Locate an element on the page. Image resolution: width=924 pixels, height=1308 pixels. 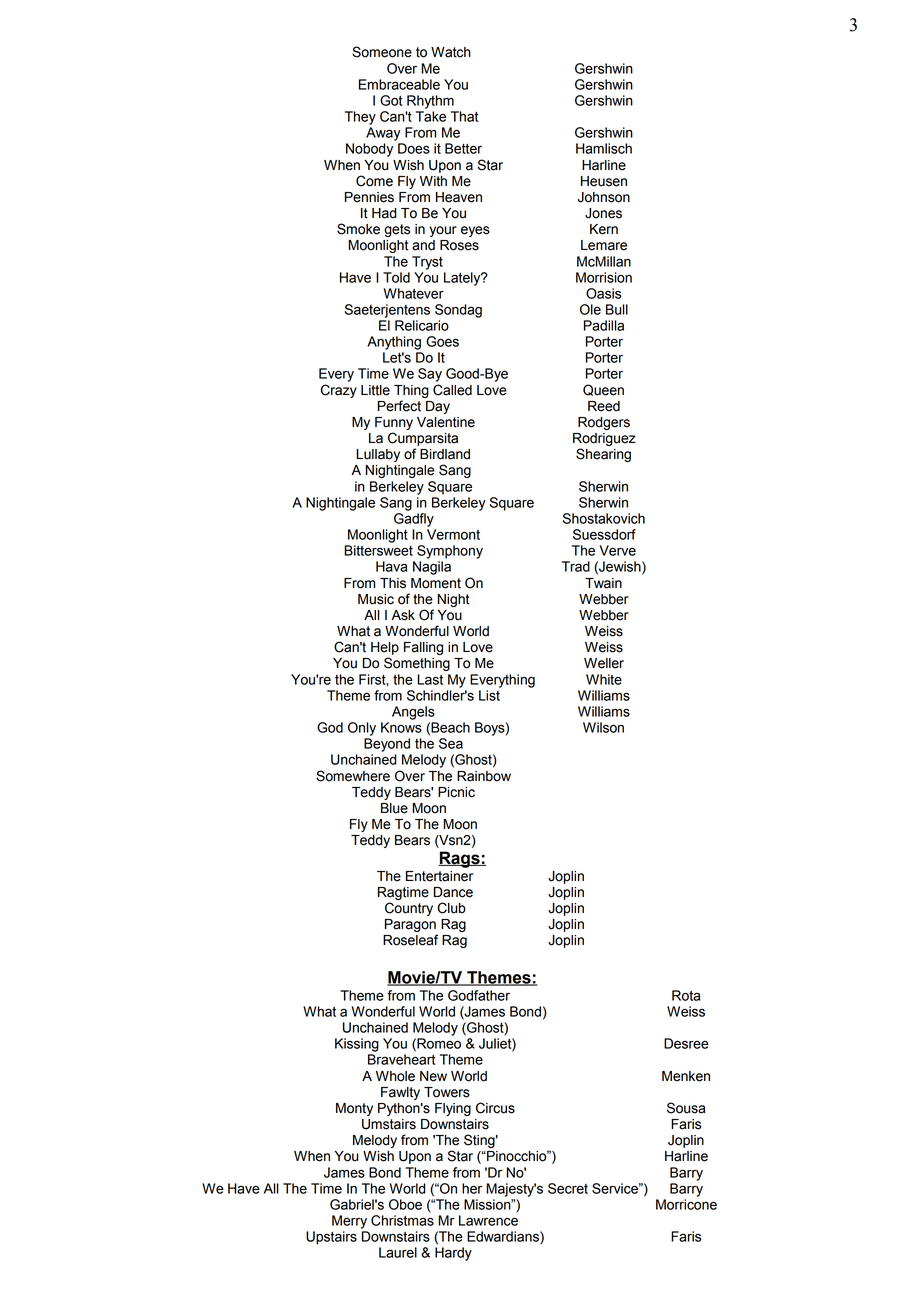
Morricone is located at coordinates (686, 1204).
